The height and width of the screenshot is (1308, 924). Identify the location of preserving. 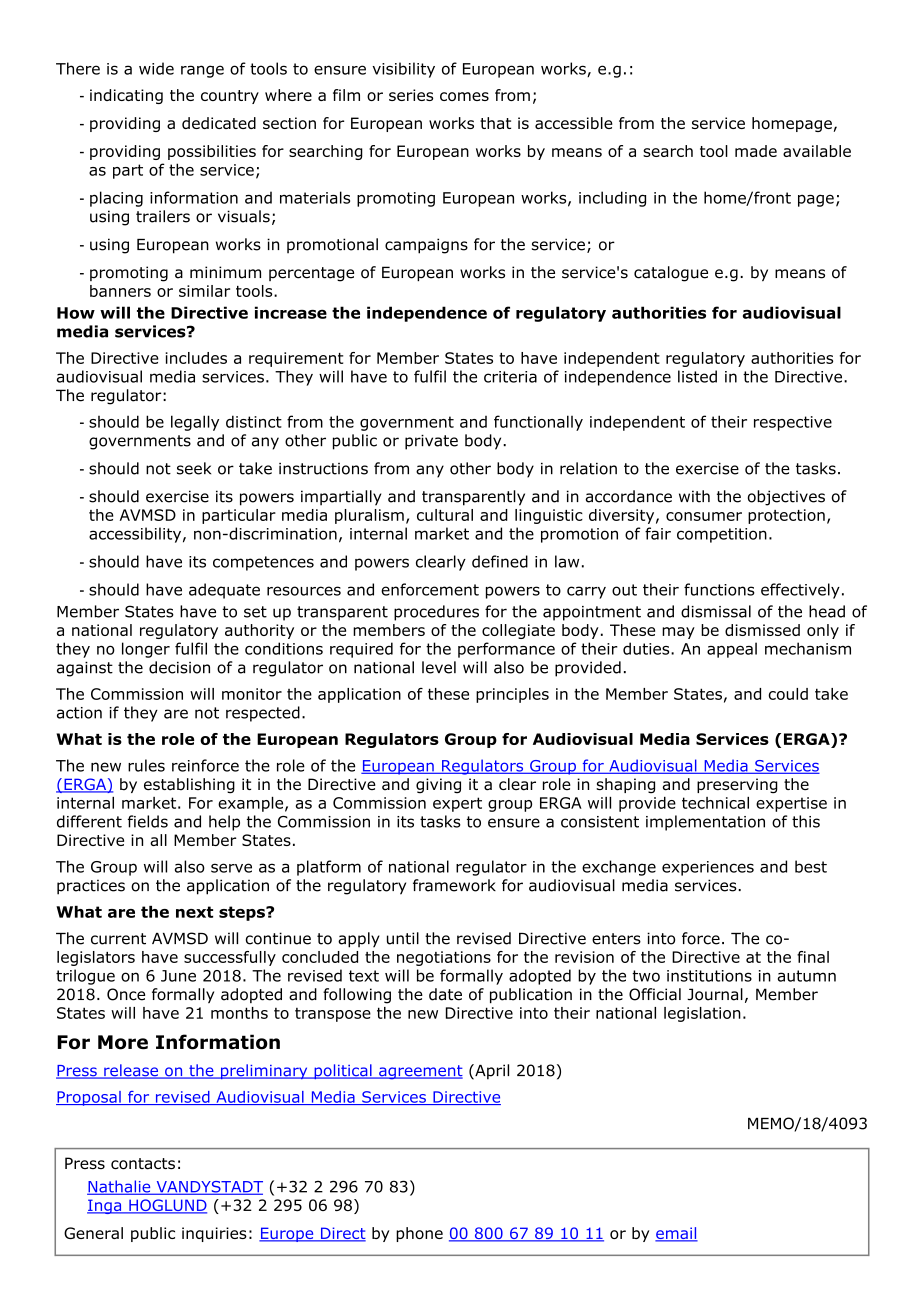
(737, 786).
